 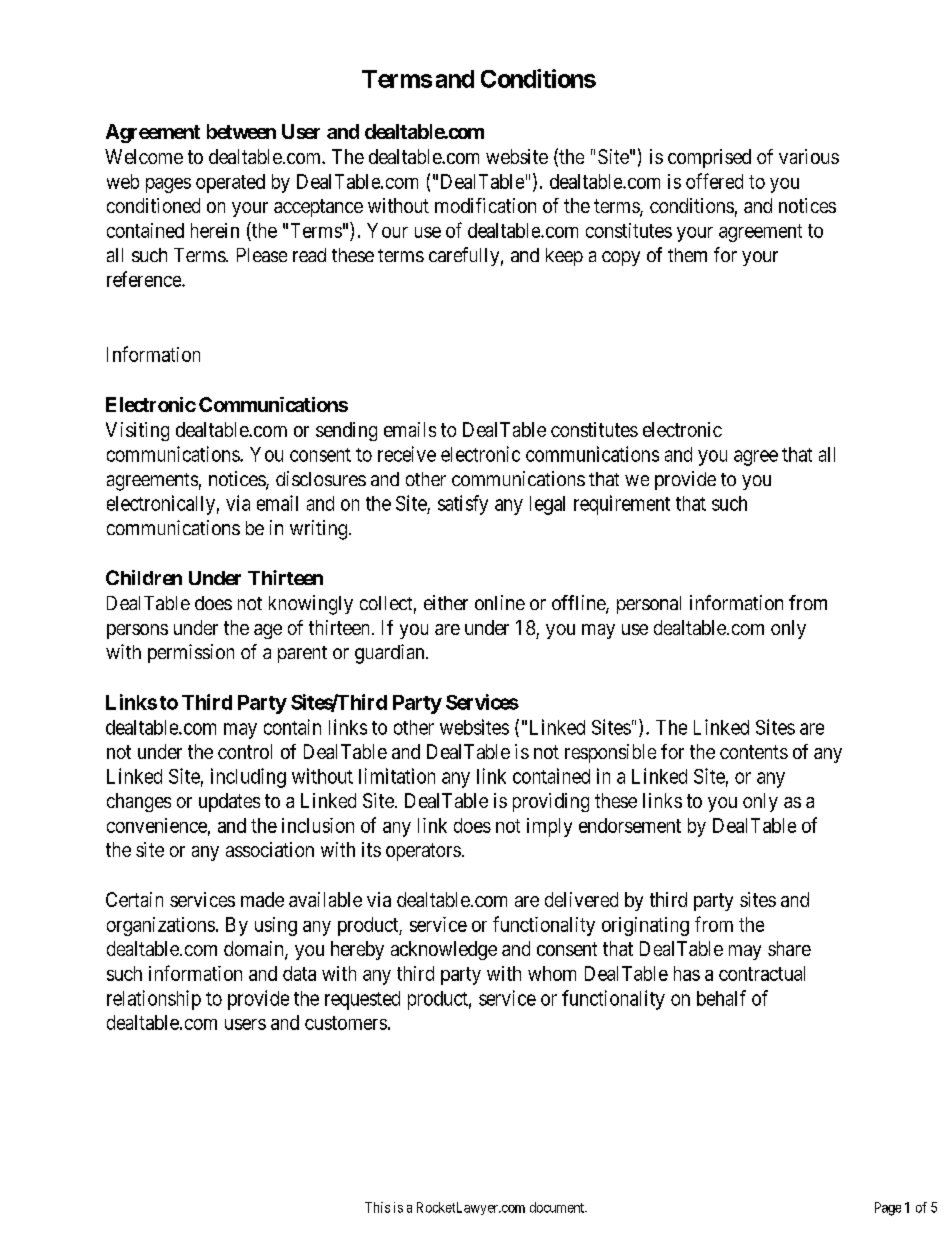 I want to click on operated, so click(x=230, y=183).
